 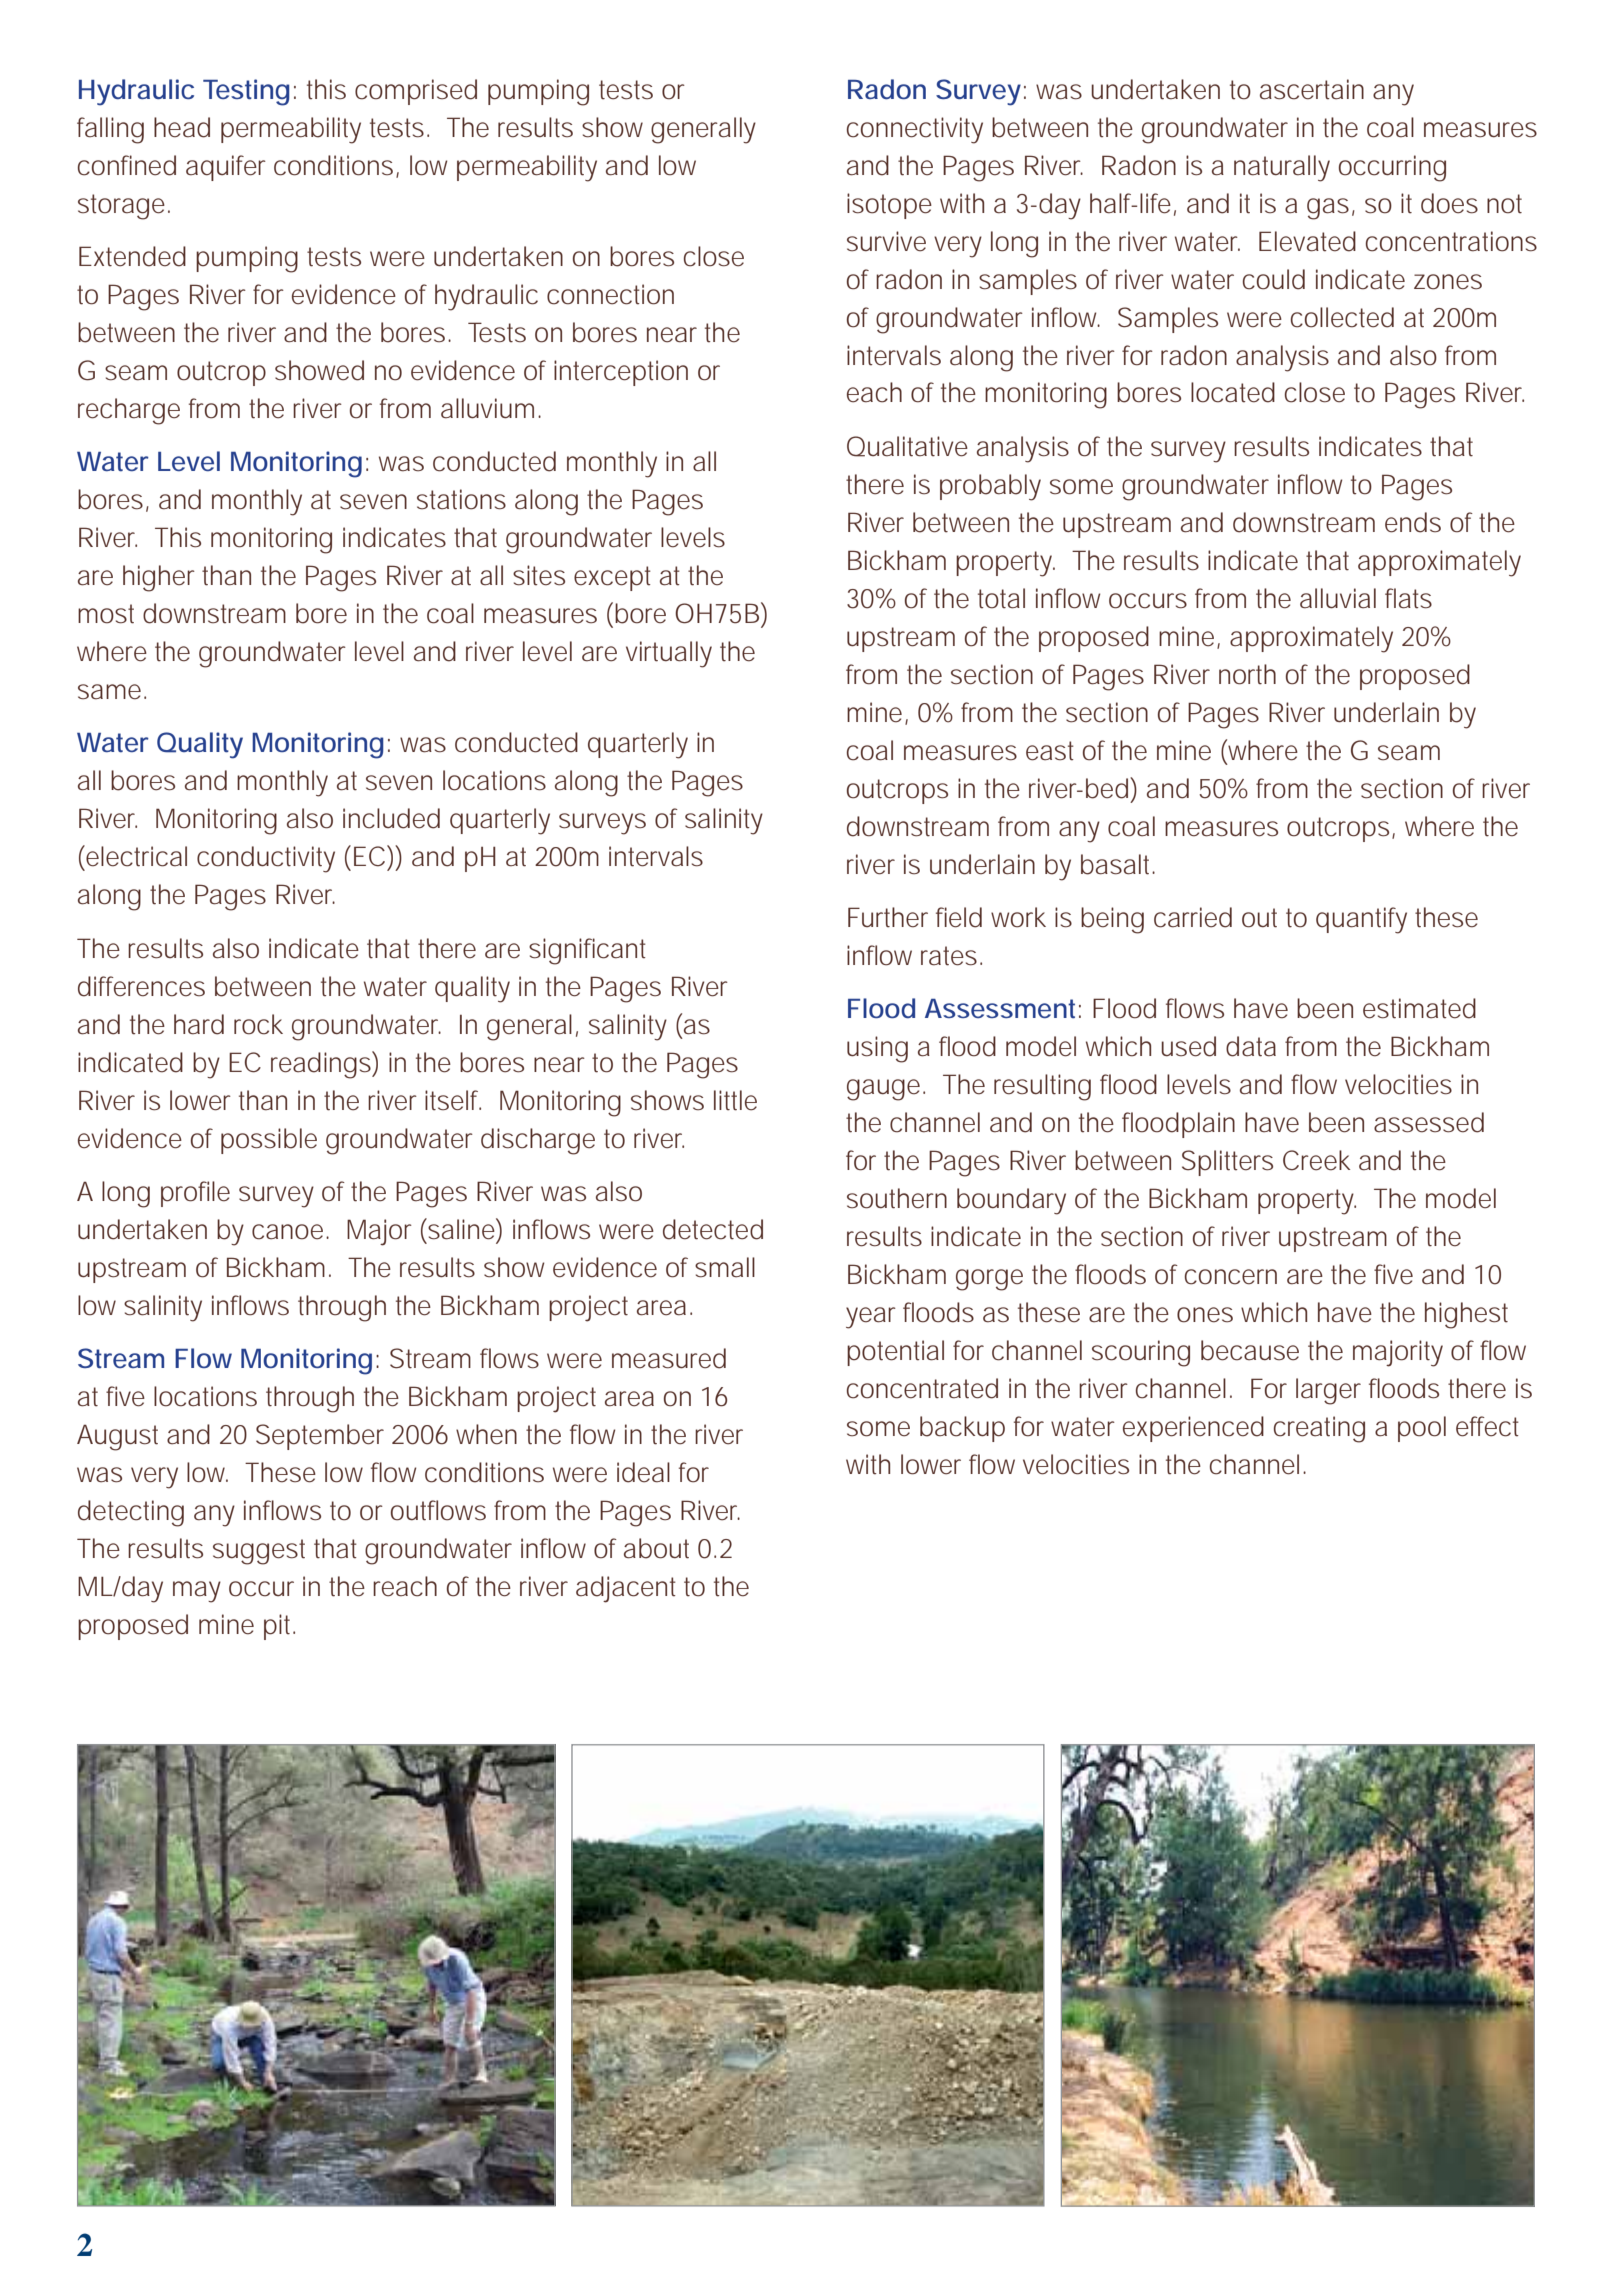 I want to click on virtually, so click(x=669, y=654).
